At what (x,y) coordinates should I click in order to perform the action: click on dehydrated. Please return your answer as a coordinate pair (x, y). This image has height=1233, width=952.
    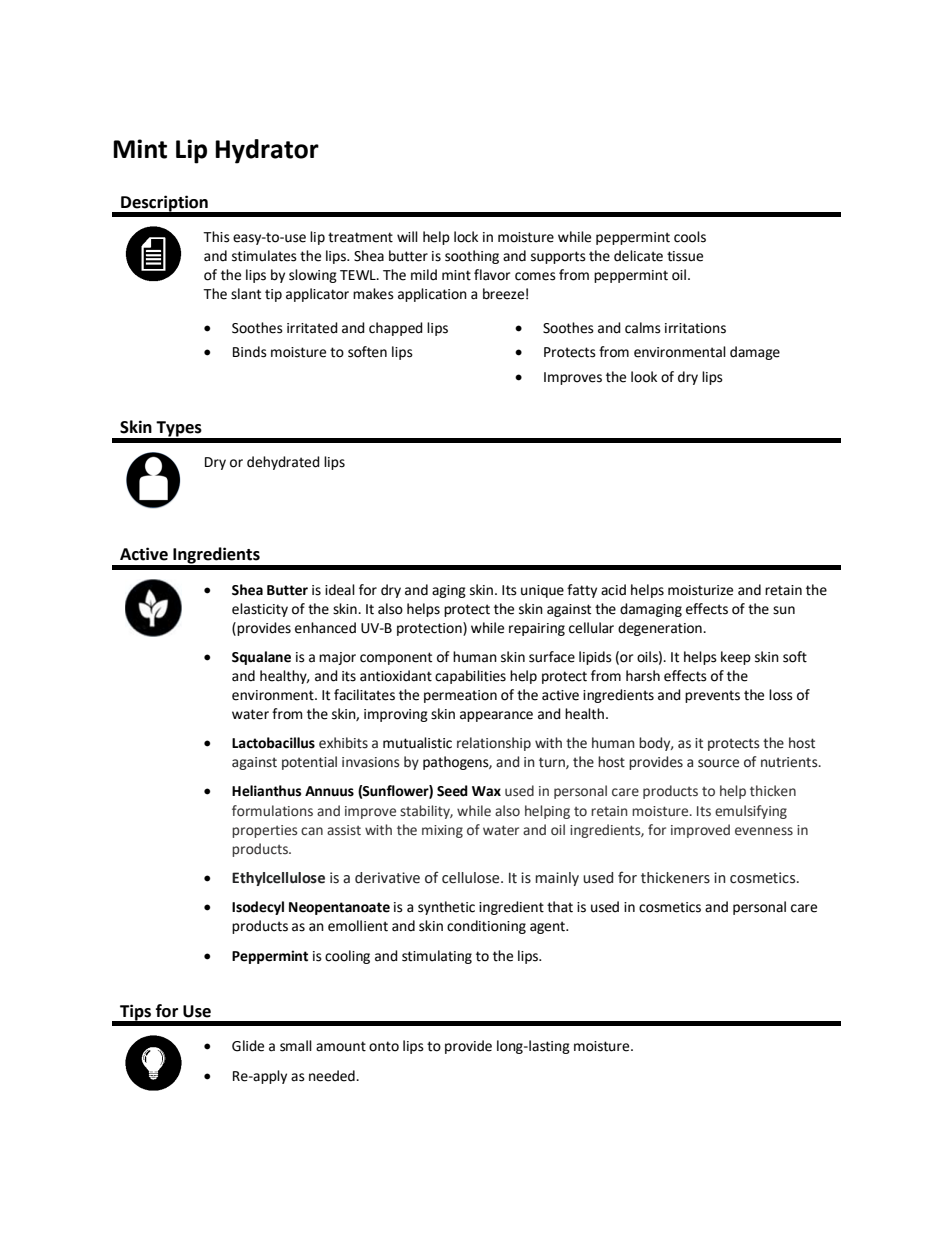
    Looking at the image, I should click on (283, 463).
